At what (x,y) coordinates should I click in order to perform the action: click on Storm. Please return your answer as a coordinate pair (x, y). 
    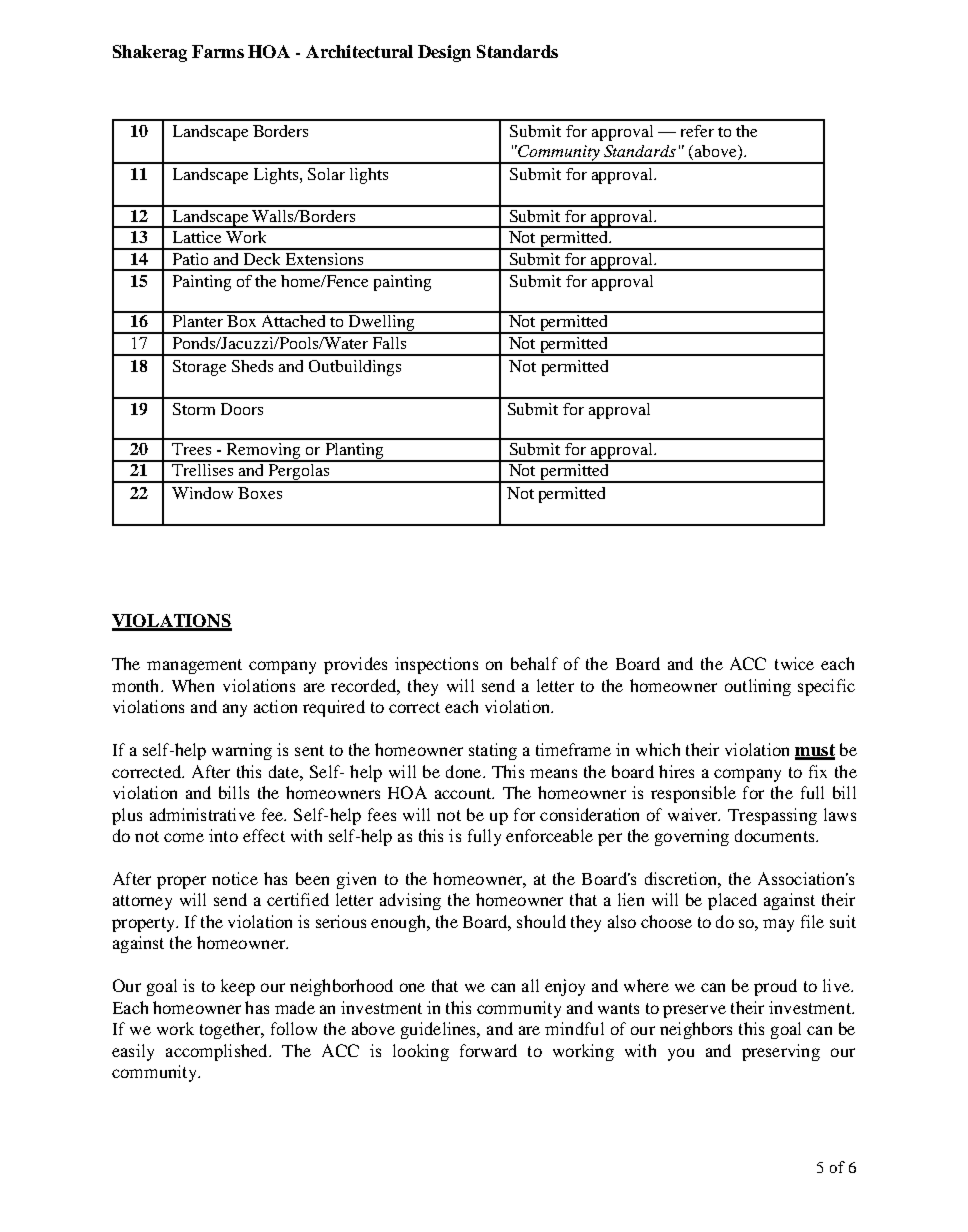
    Looking at the image, I should click on (194, 409).
